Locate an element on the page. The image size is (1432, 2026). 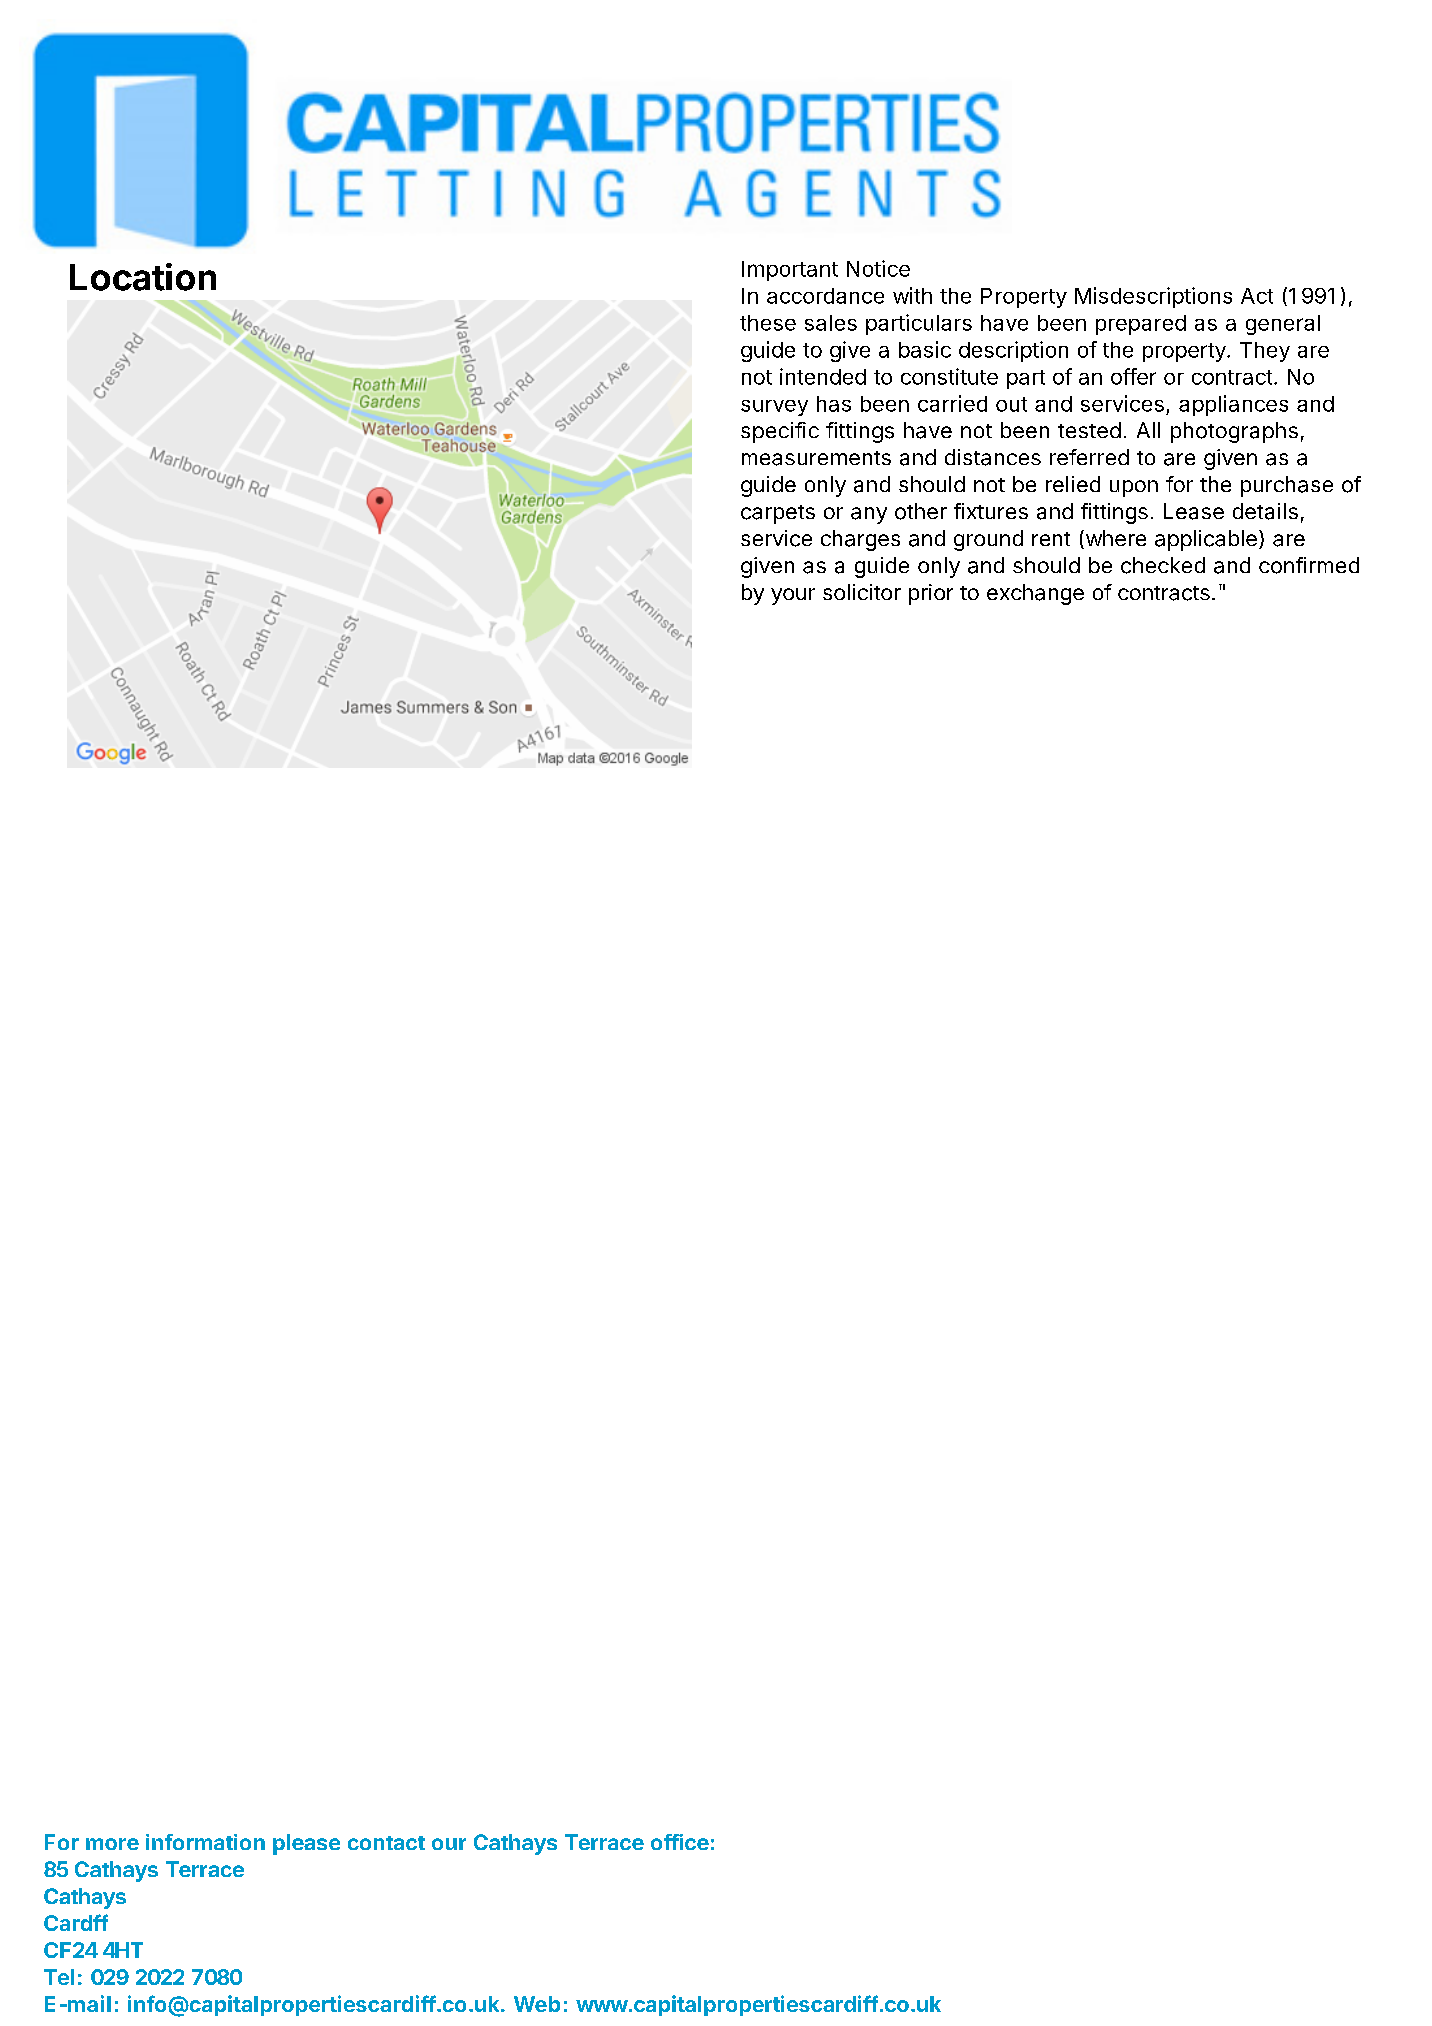
exchange is located at coordinates (1035, 594).
